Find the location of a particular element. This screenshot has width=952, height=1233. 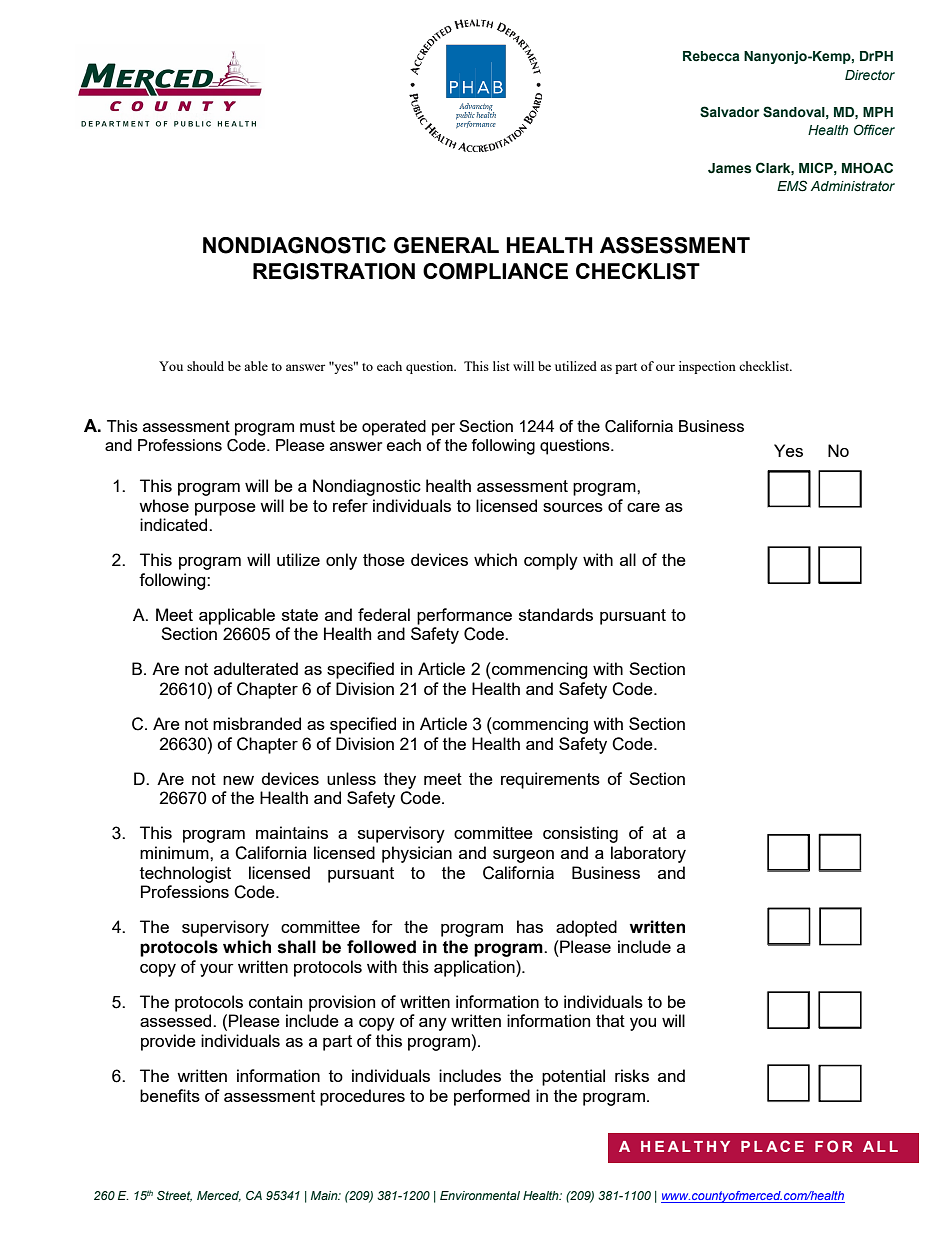

standards is located at coordinates (556, 614).
